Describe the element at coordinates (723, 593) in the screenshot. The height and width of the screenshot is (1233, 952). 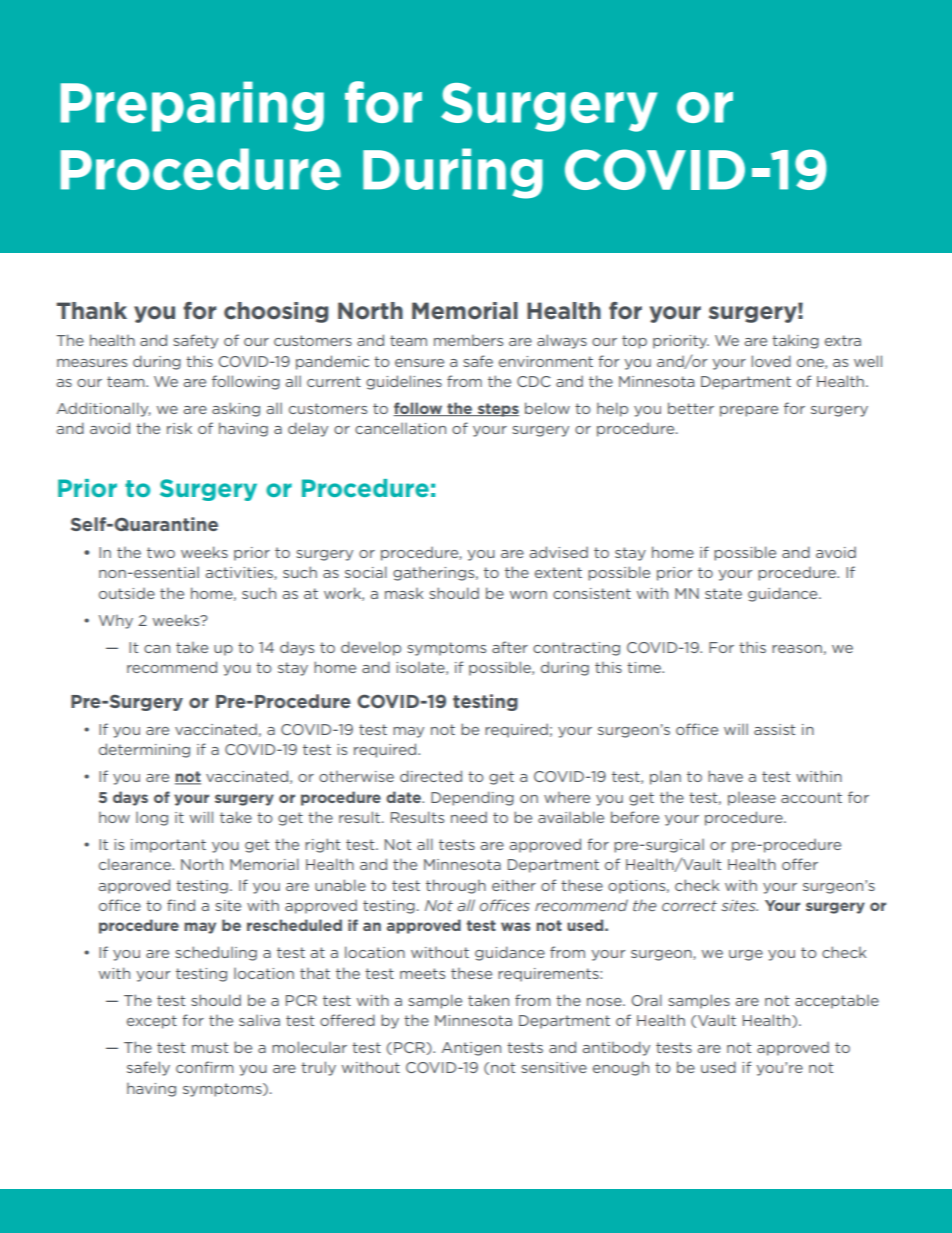
I see `state` at that location.
